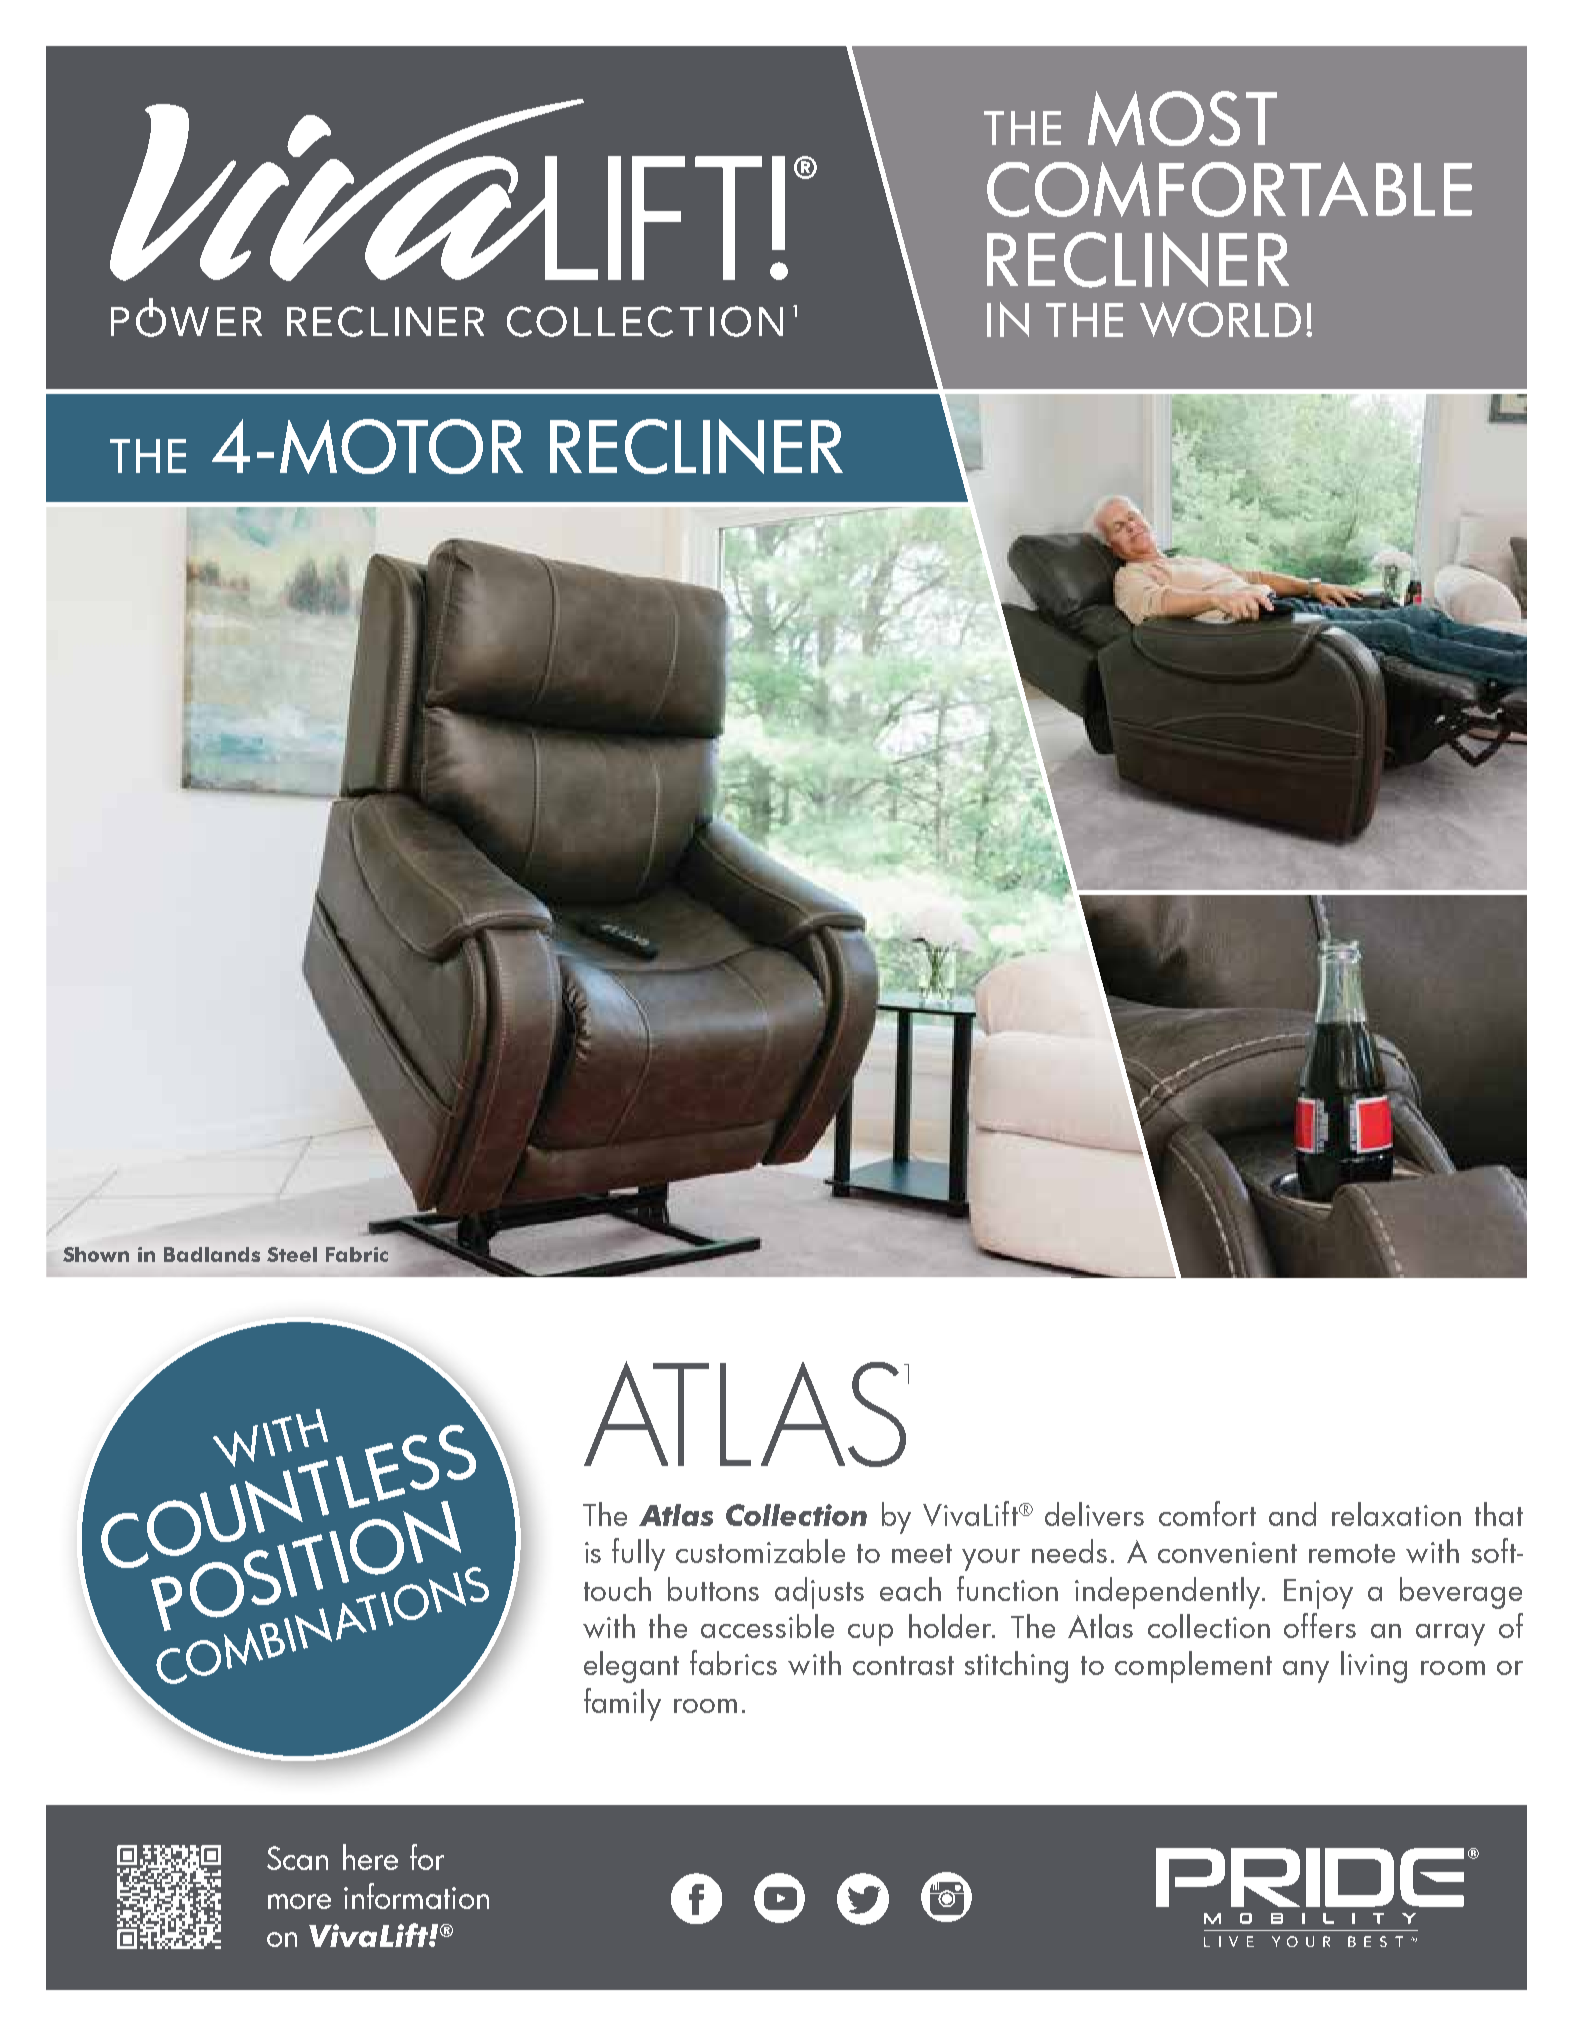  Describe the element at coordinates (1499, 1514) in the screenshot. I see `that` at that location.
